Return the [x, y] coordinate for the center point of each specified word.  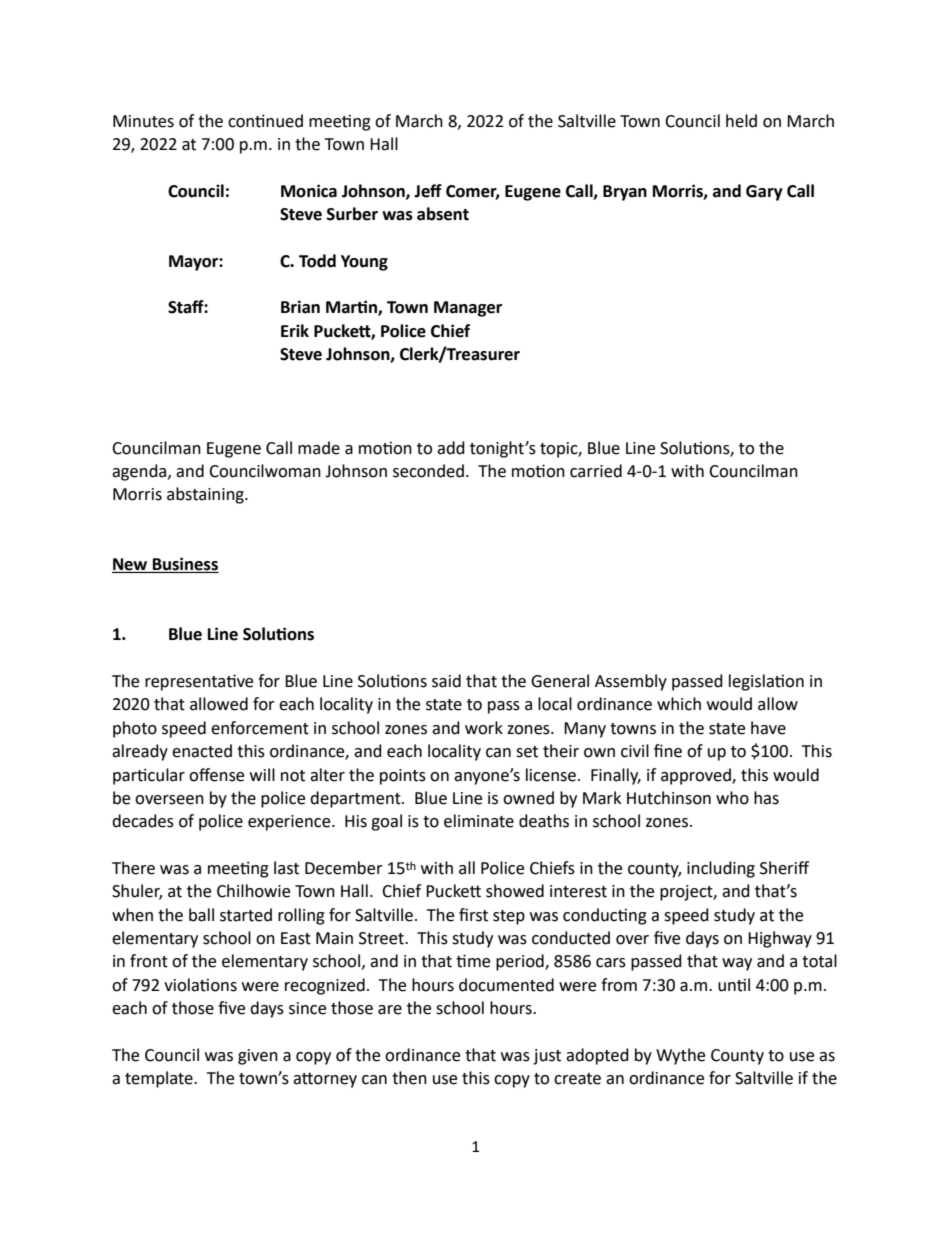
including [721, 869]
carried [596, 471]
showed [515, 891]
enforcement [260, 728]
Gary [764, 193]
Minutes [143, 121]
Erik [295, 330]
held [741, 121]
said [446, 681]
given [258, 1057]
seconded [428, 471]
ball [201, 915]
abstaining [206, 495]
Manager [468, 309]
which [679, 704]
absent [443, 214]
